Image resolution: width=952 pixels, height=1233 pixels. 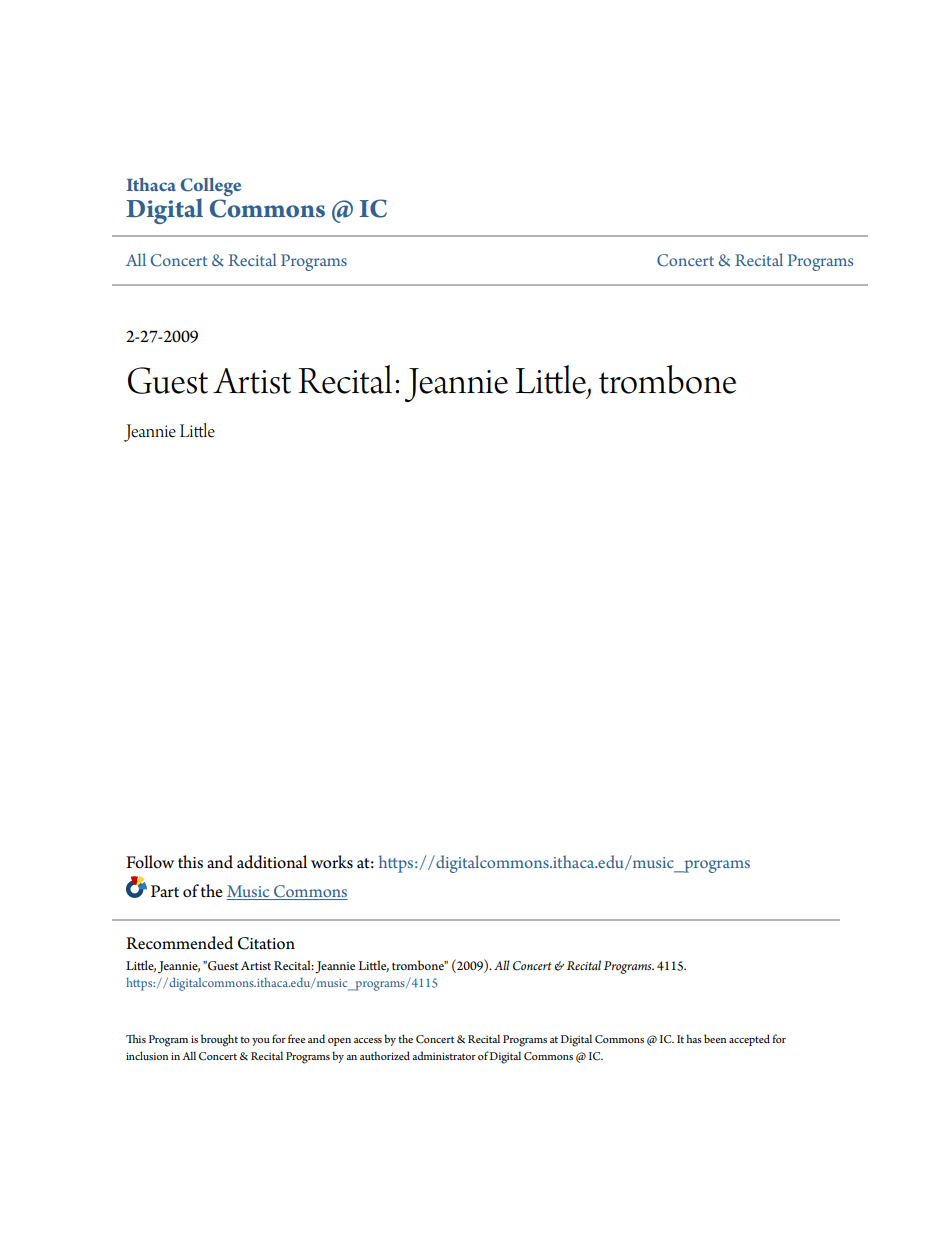 I want to click on has, so click(x=694, y=1038).
